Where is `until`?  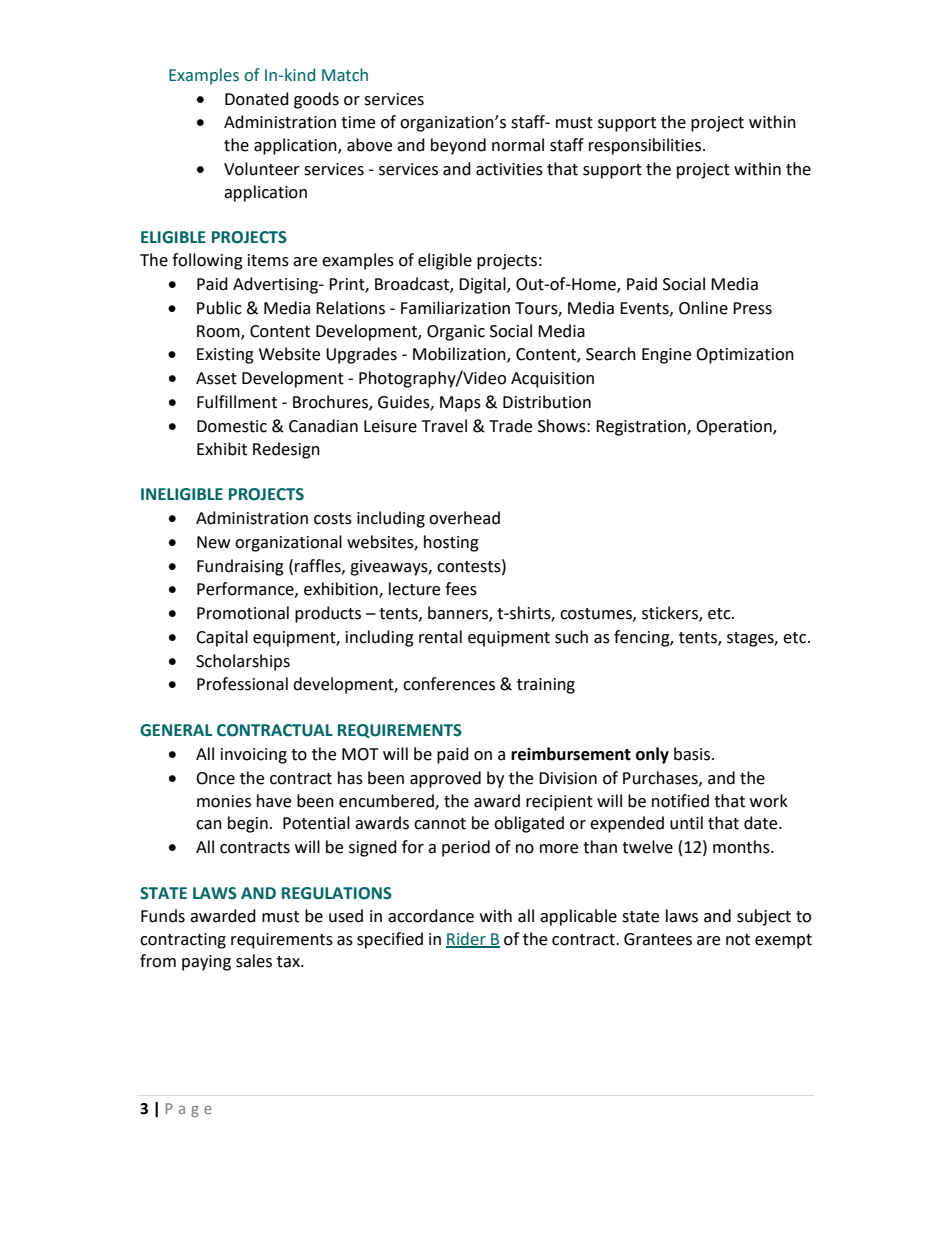
until is located at coordinates (686, 823).
